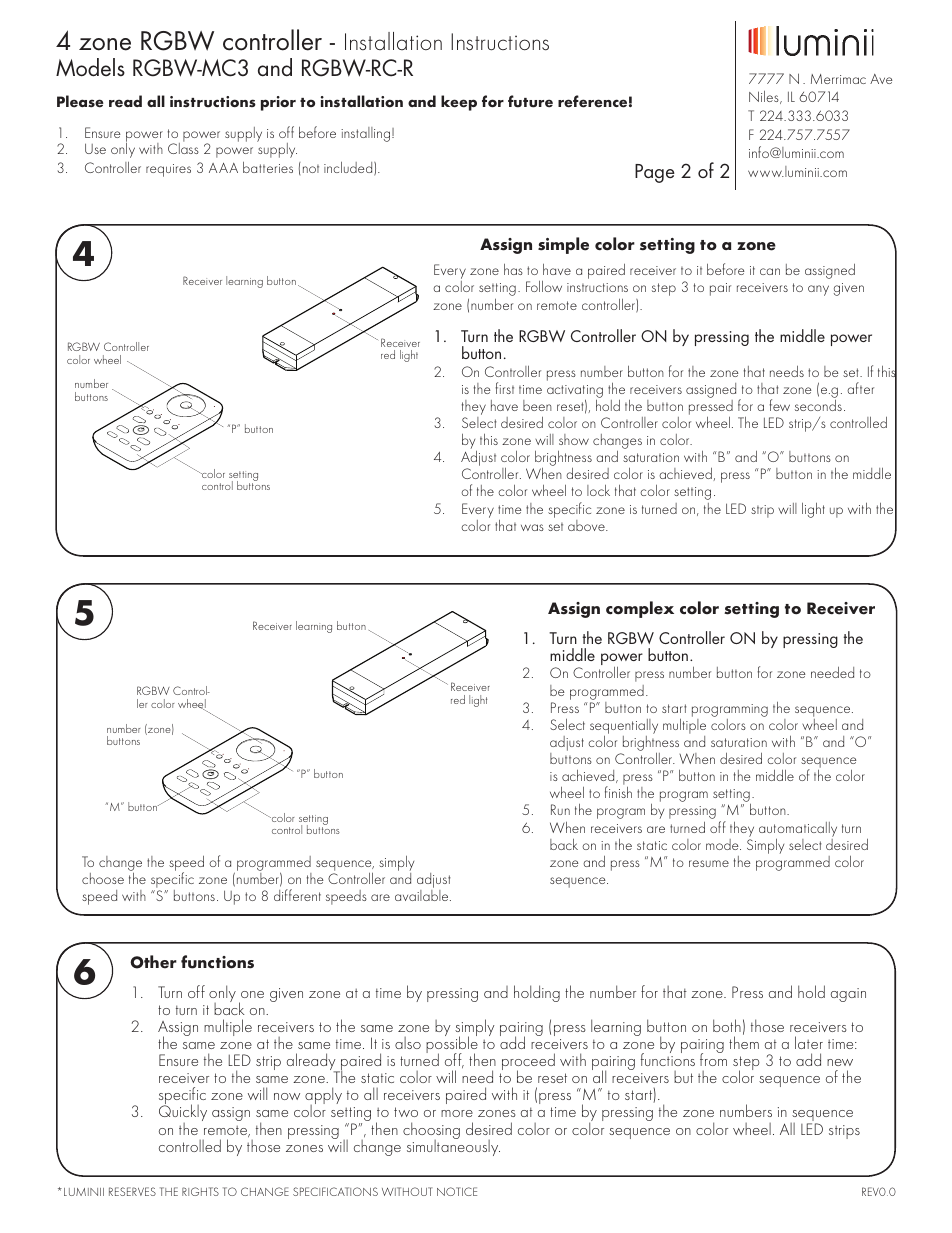  I want to click on requires, so click(168, 170).
